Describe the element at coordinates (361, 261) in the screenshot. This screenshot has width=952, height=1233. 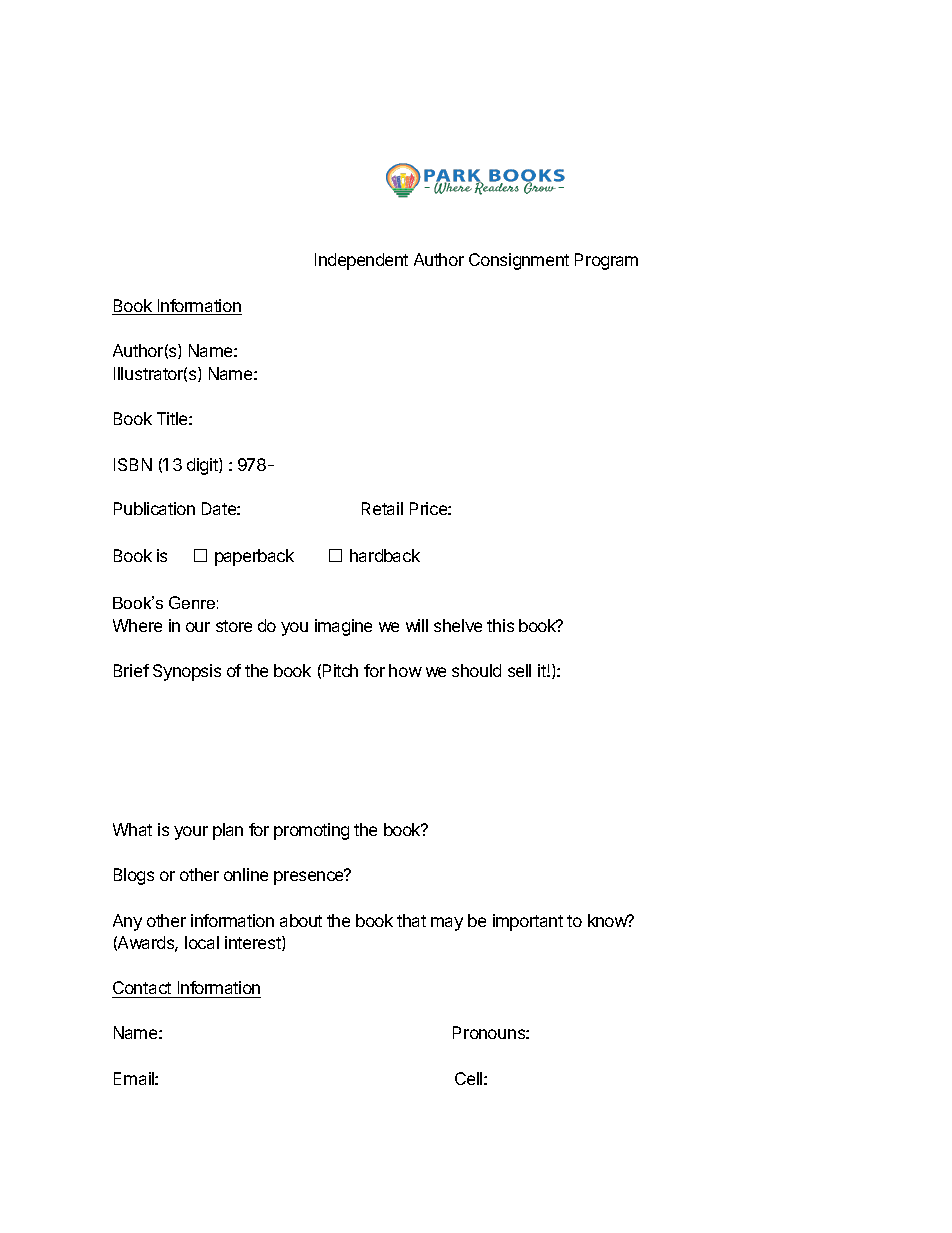
I see `Independent` at that location.
